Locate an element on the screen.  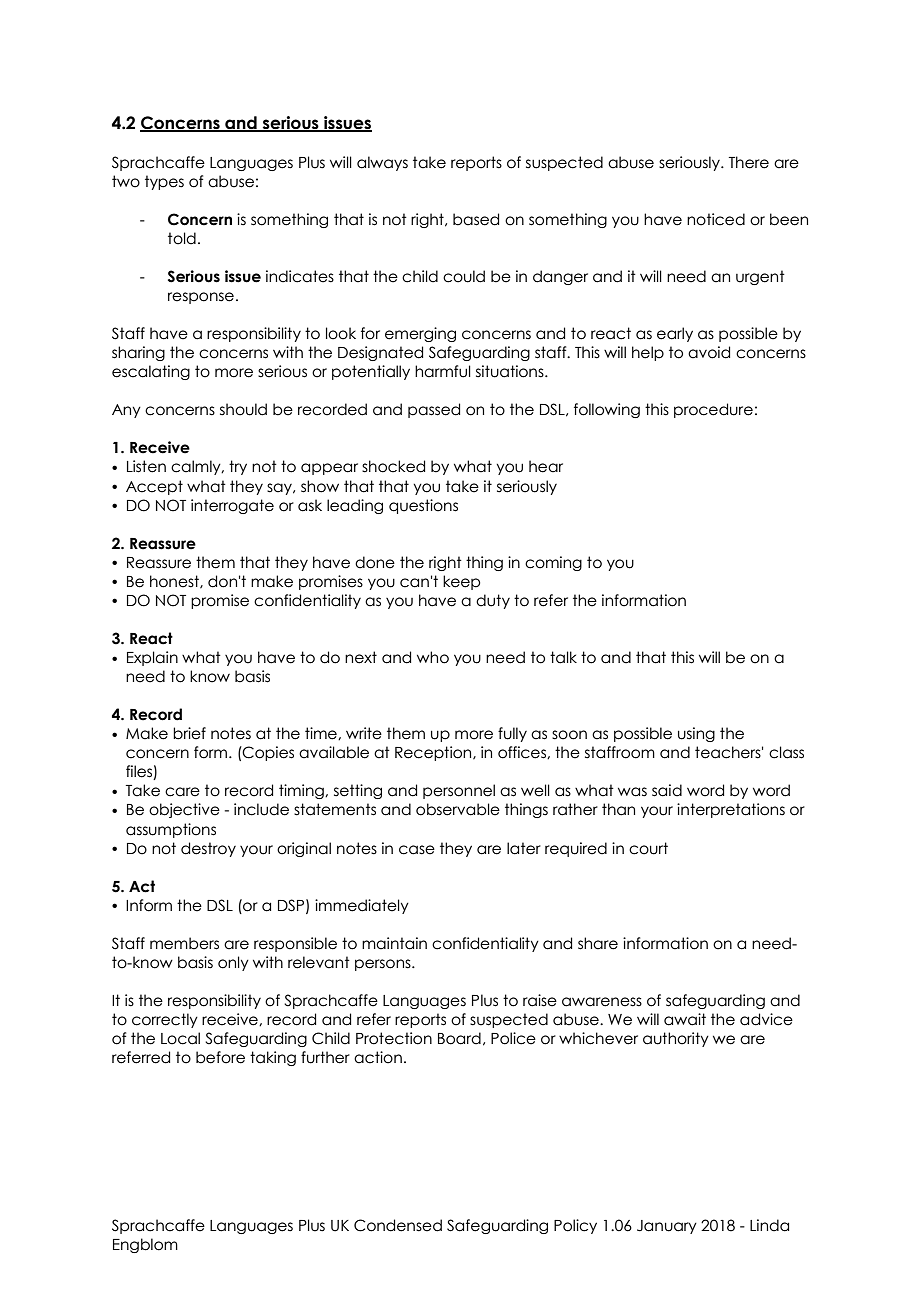
procedure is located at coordinates (713, 410).
